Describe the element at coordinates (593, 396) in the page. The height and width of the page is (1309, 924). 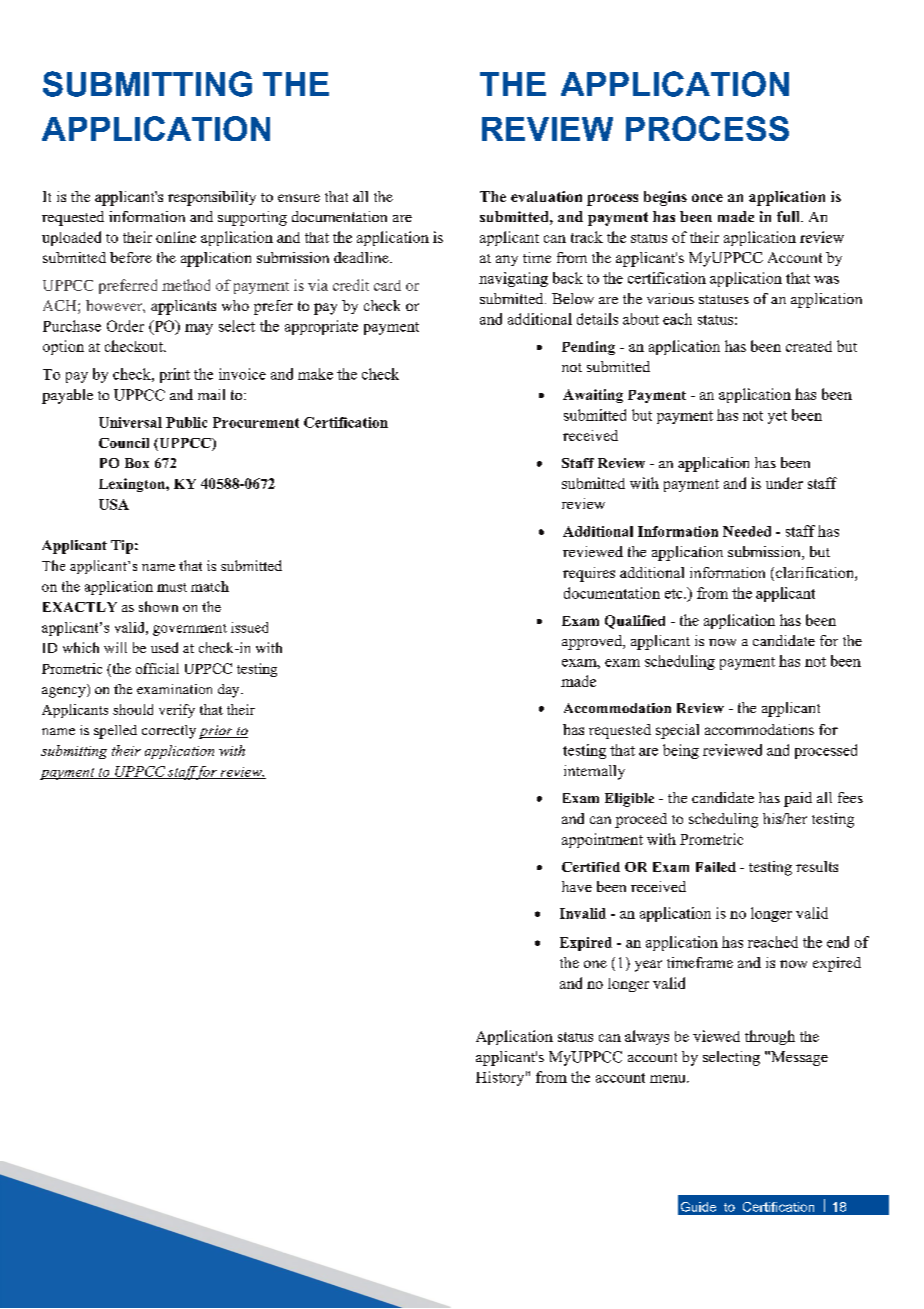
I see `Awaiting` at that location.
